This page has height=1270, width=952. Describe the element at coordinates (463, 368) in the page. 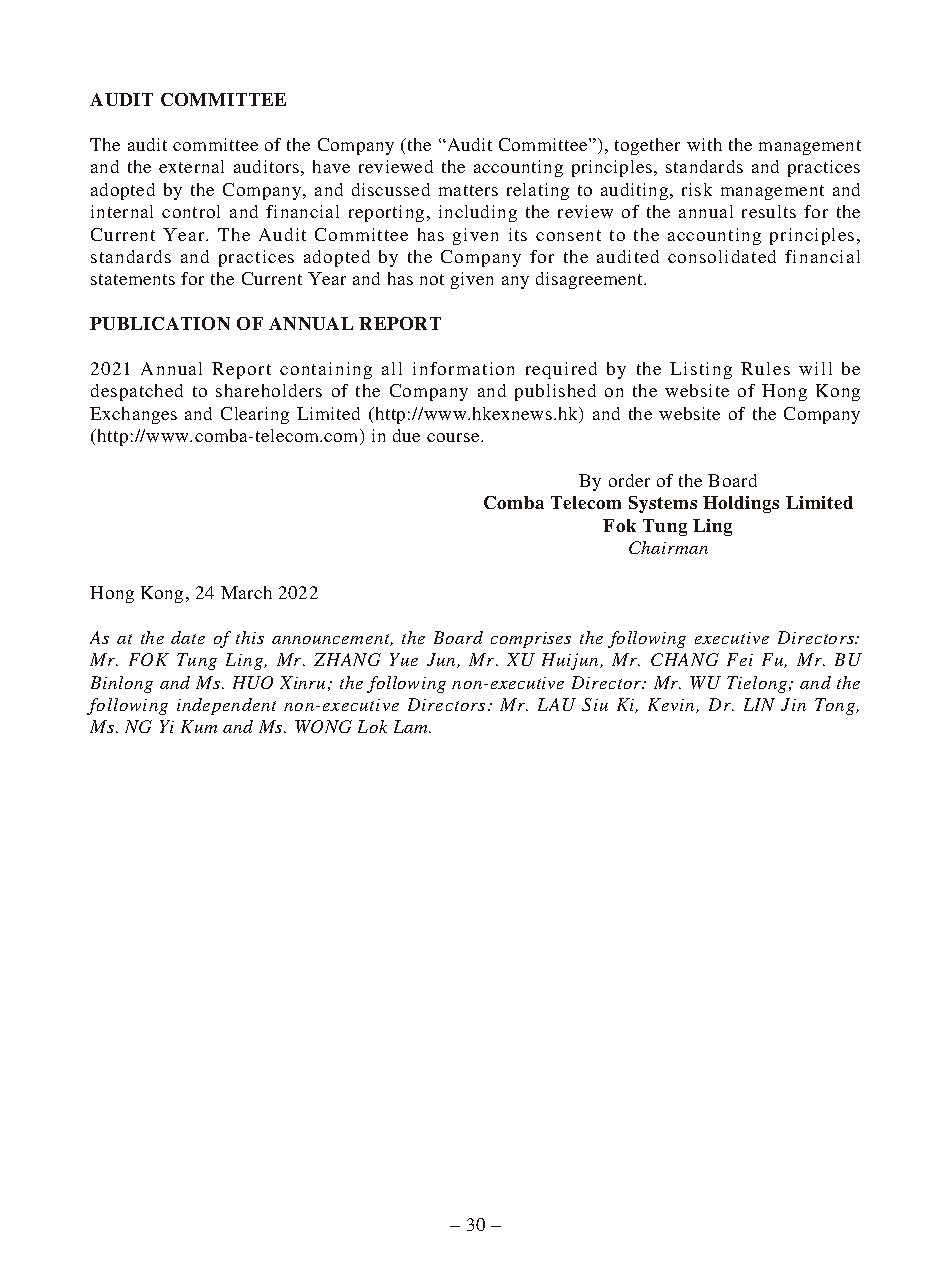

I see `information` at that location.
